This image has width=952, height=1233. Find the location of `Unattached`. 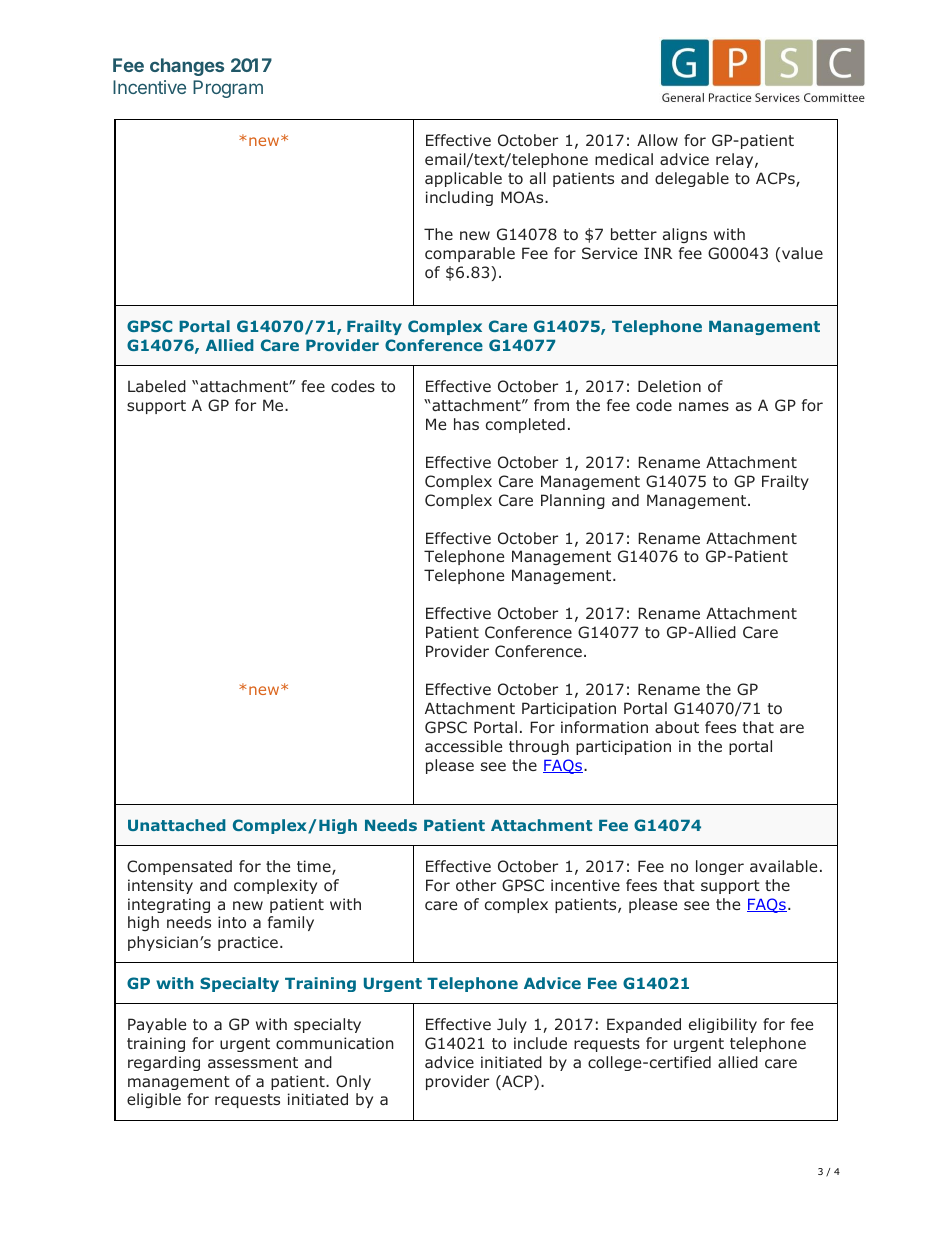

Unattached is located at coordinates (177, 825).
